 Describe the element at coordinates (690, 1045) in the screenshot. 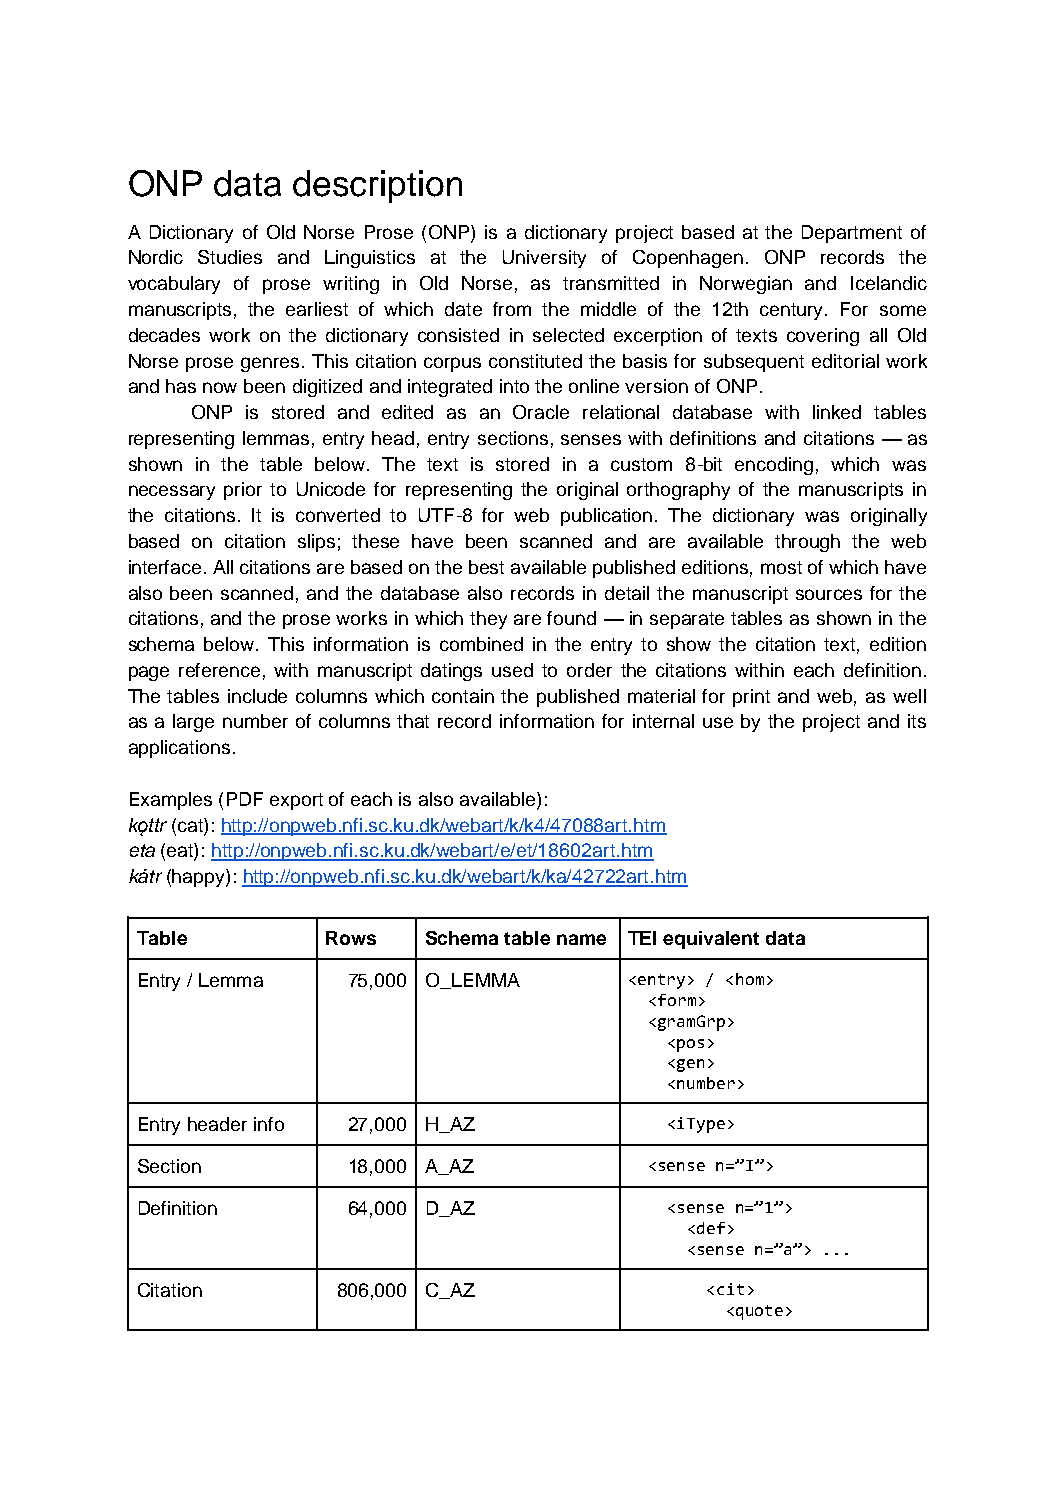

I see `pos` at that location.
